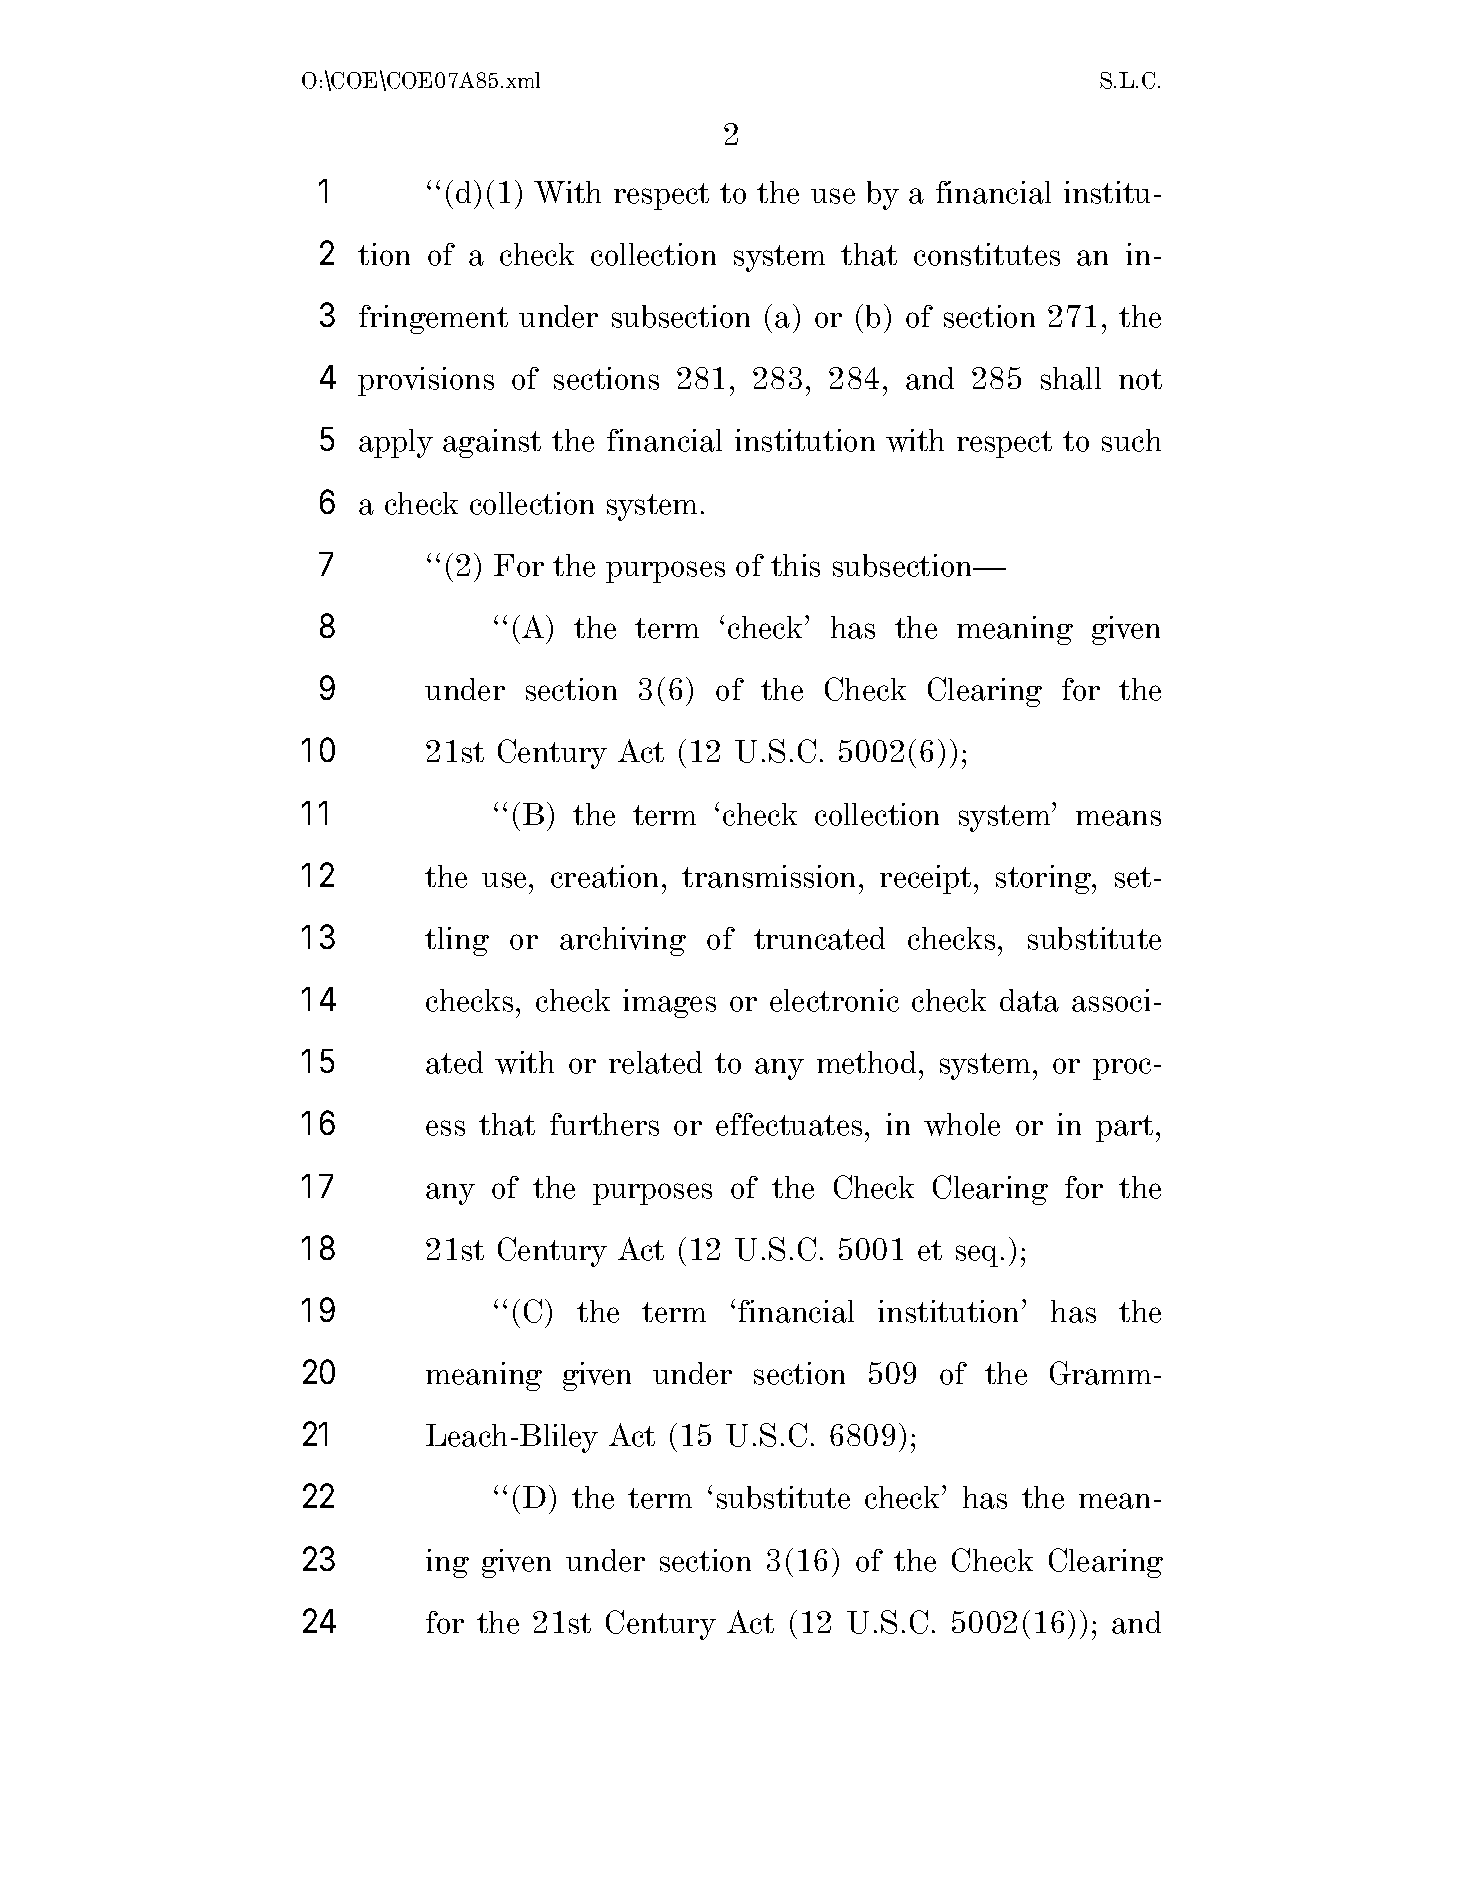 The height and width of the page is (1894, 1464). What do you see at coordinates (1045, 879) in the page?
I see `storing` at bounding box center [1045, 879].
